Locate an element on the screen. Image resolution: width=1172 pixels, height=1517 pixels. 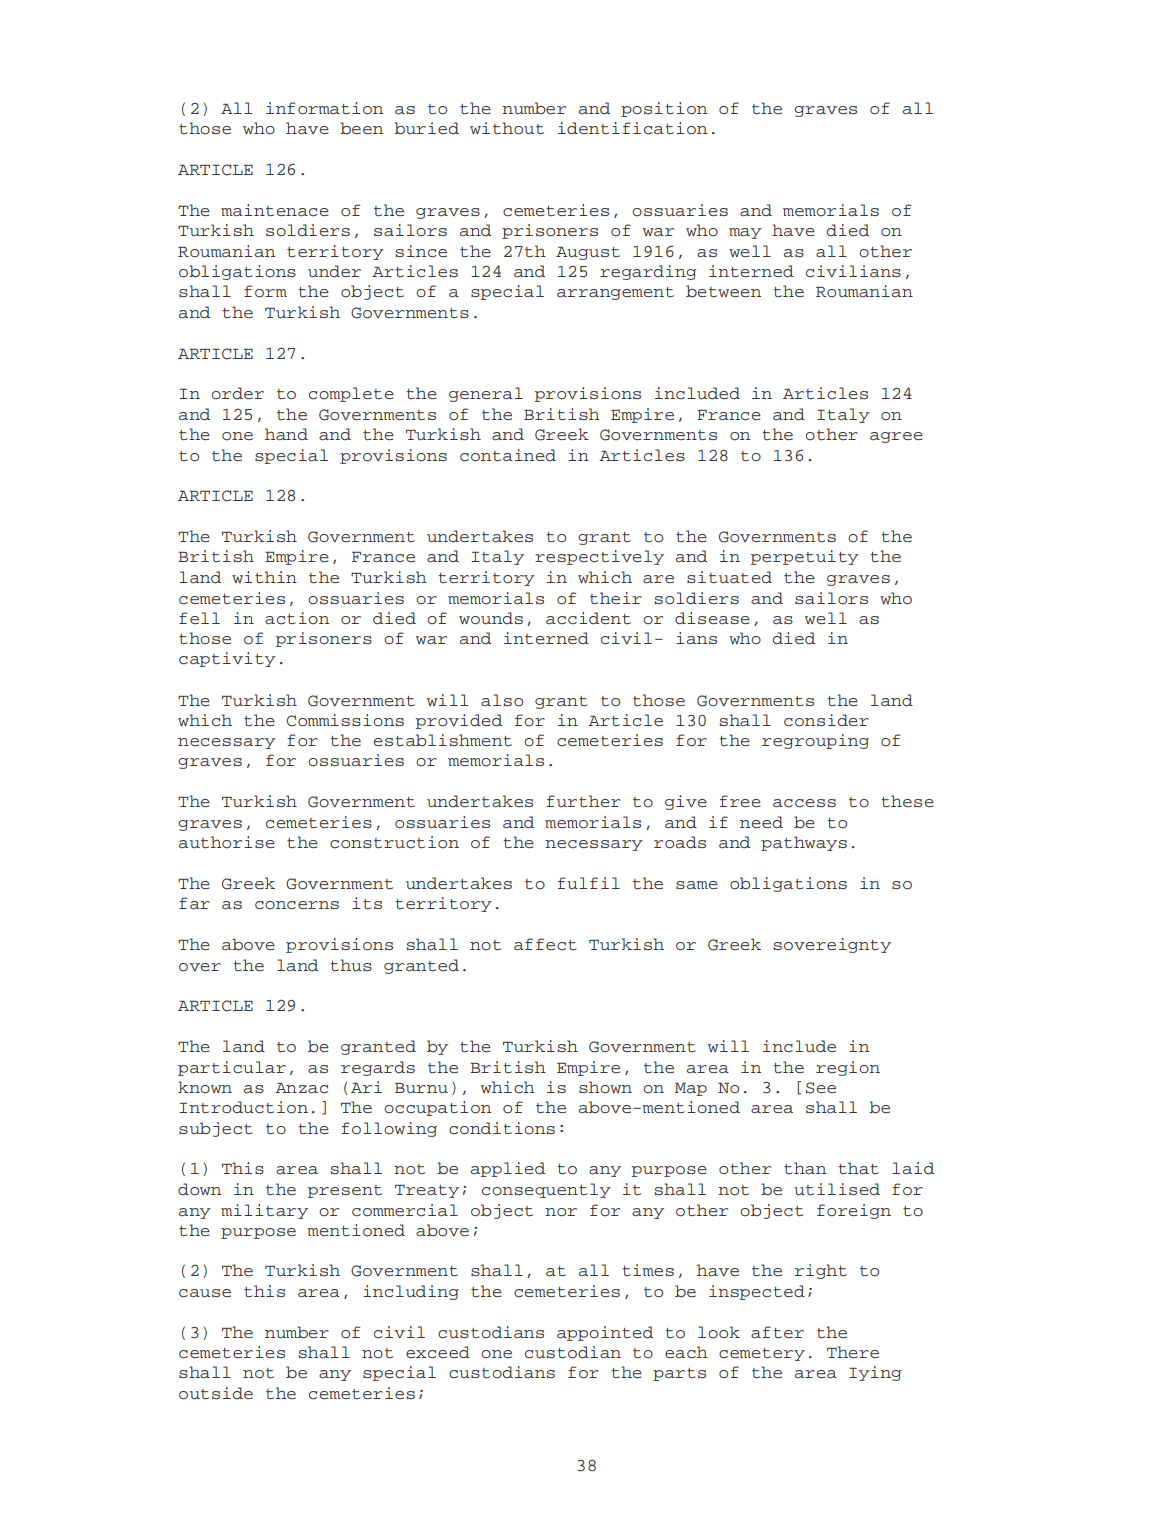
contained is located at coordinates (508, 455).
